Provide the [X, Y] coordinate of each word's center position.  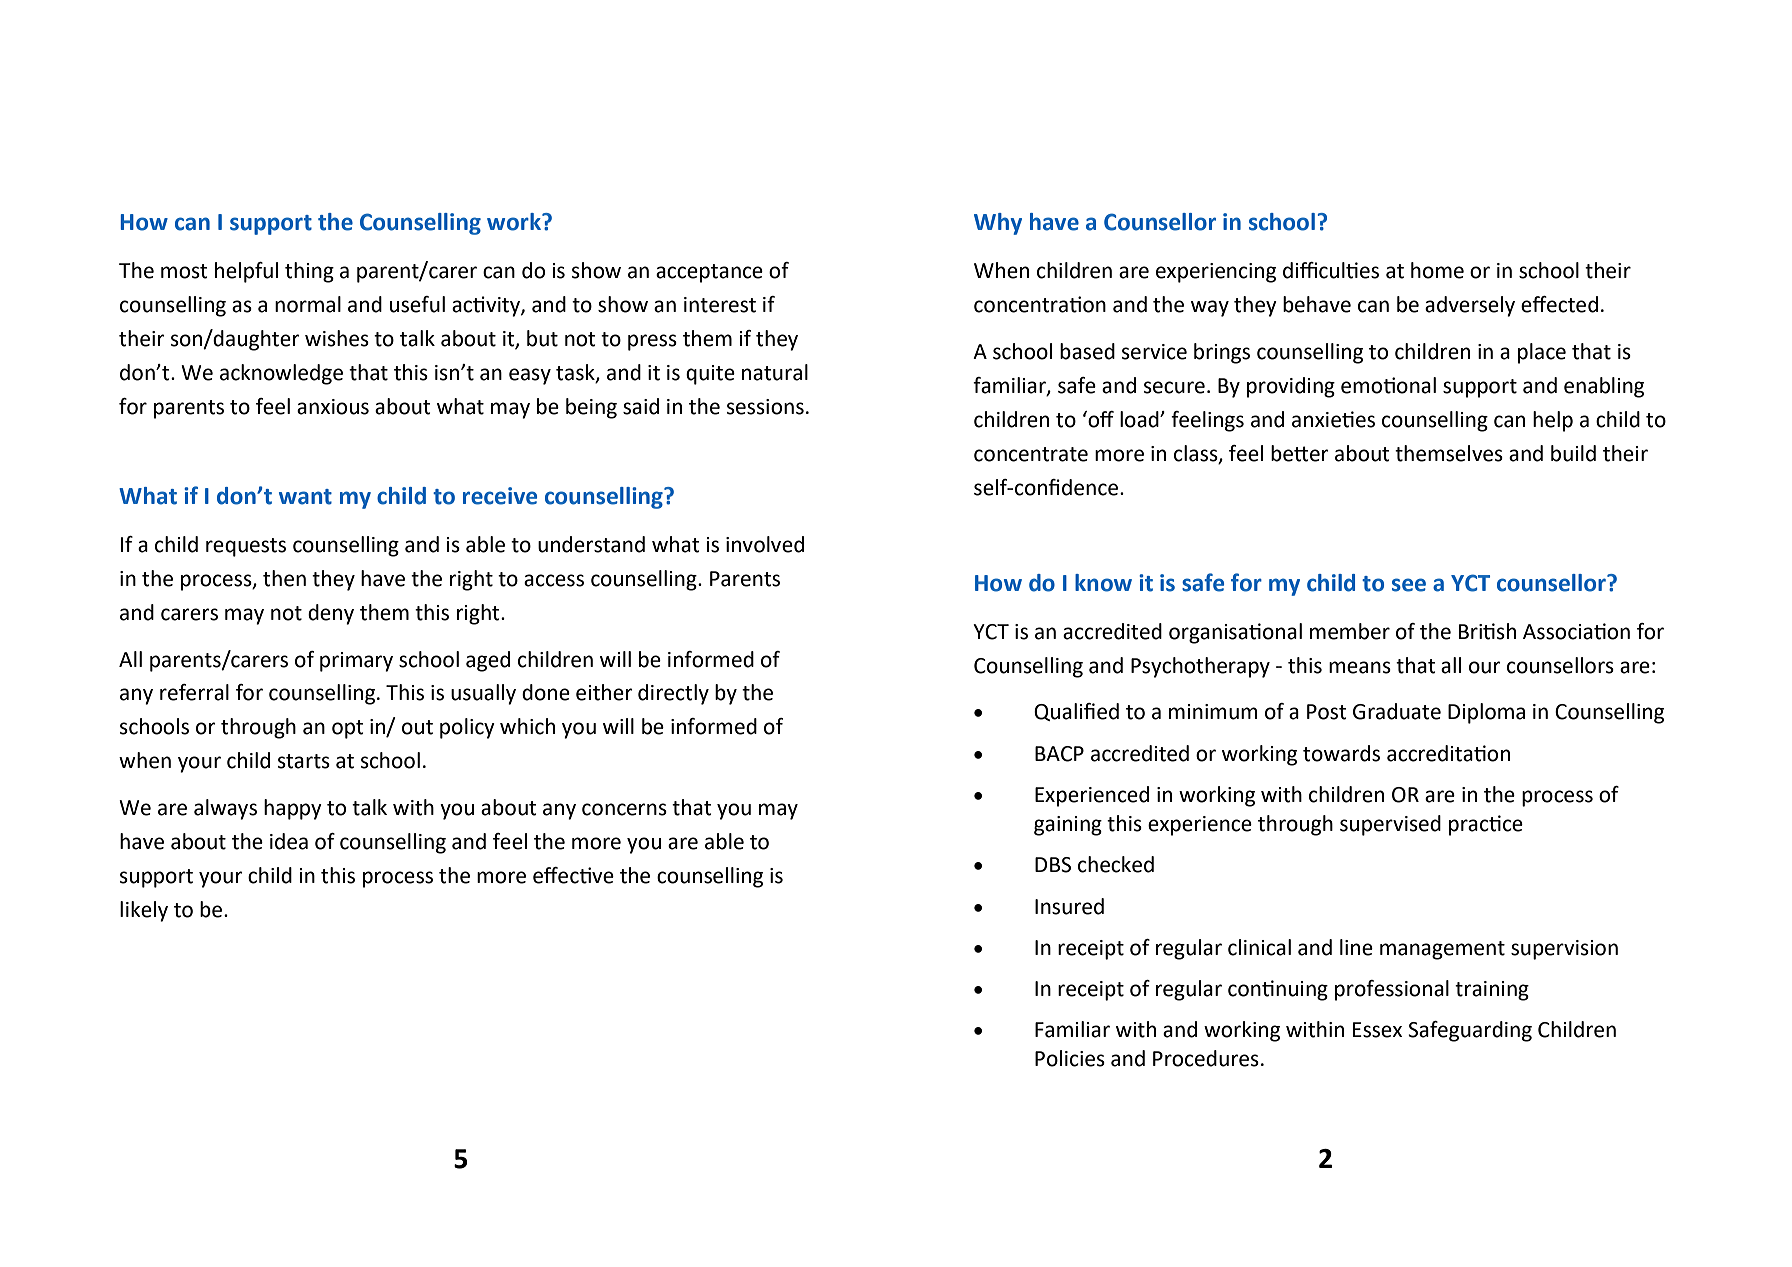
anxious [333, 407]
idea [289, 841]
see [1409, 585]
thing [309, 272]
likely [144, 911]
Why [998, 224]
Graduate [1397, 711]
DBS [1053, 865]
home [1437, 270]
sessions [765, 407]
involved [765, 544]
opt [348, 729]
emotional [1388, 385]
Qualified [1076, 712]
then [284, 578]
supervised [1390, 825]
